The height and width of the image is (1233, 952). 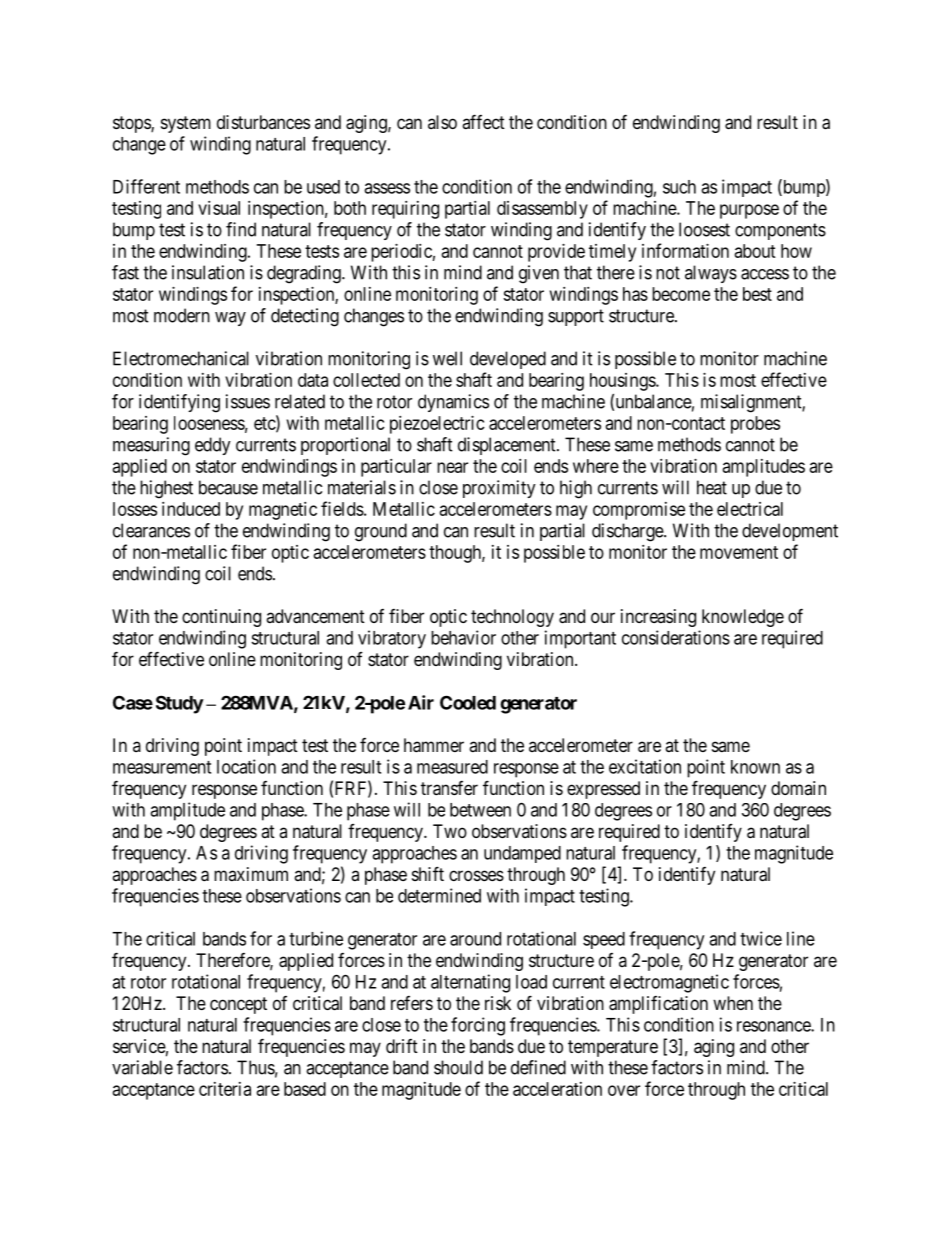 What do you see at coordinates (251, 874) in the image?
I see `maximum` at bounding box center [251, 874].
